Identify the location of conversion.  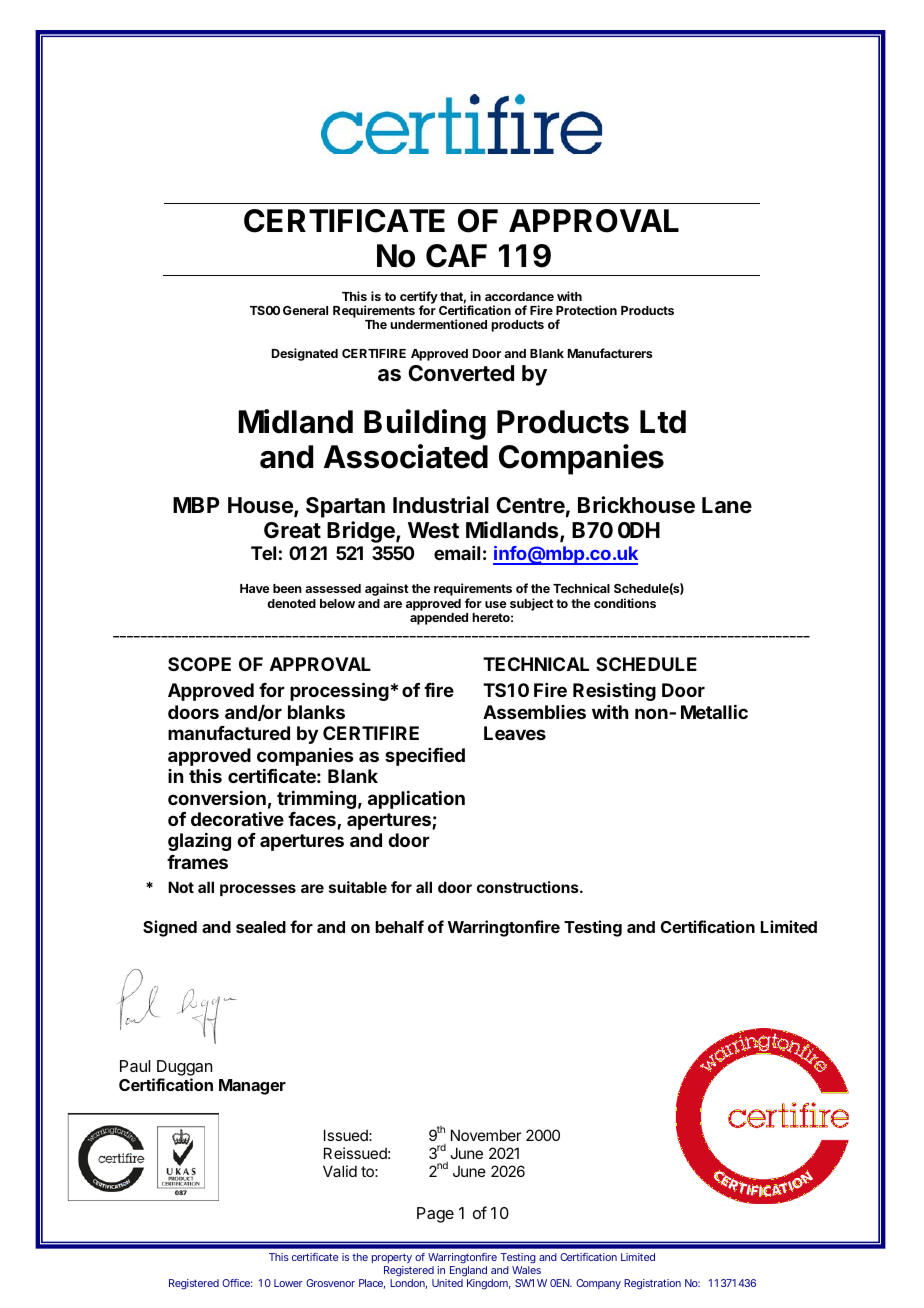
(217, 798).
